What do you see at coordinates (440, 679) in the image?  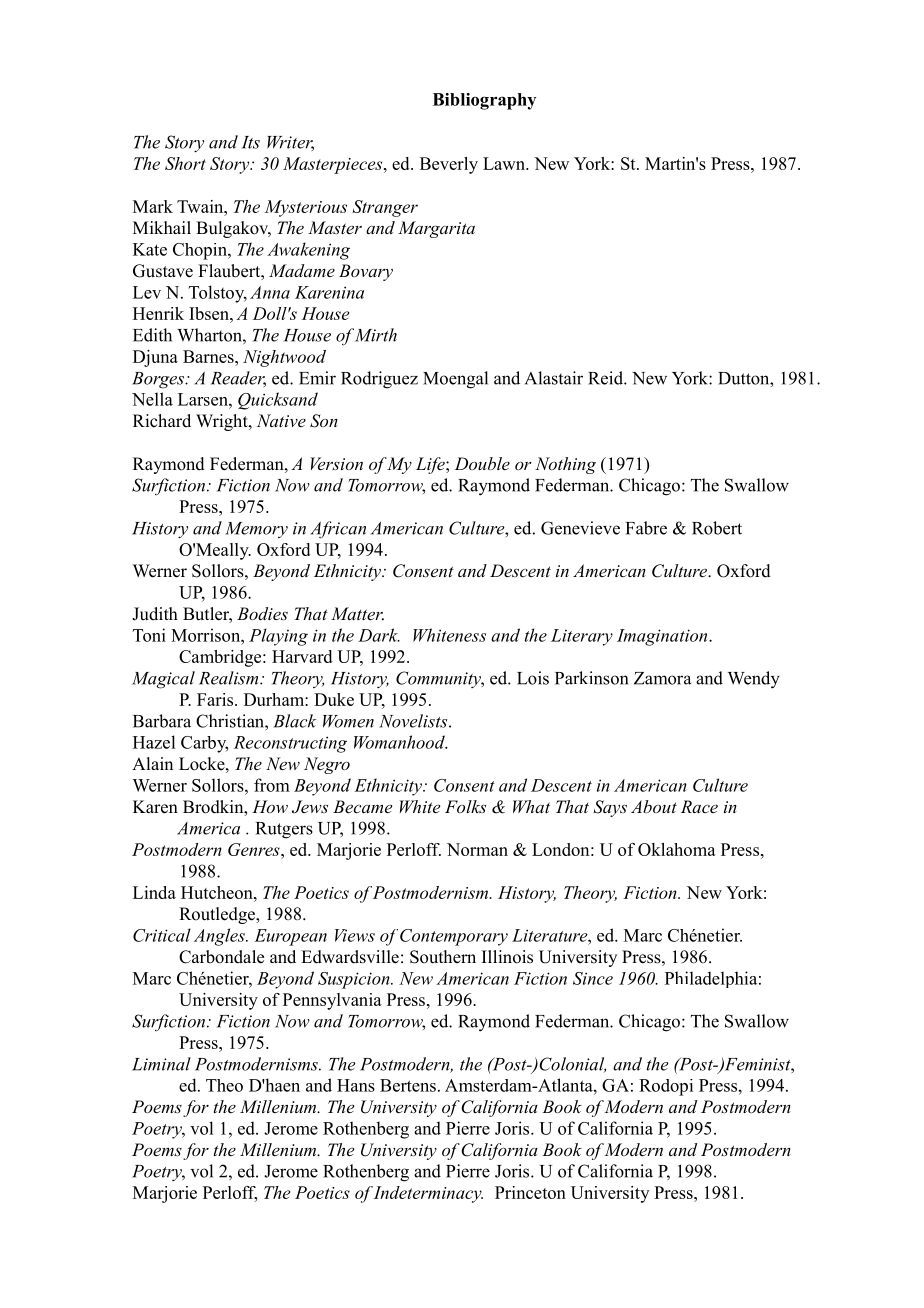 I see `Community` at bounding box center [440, 679].
